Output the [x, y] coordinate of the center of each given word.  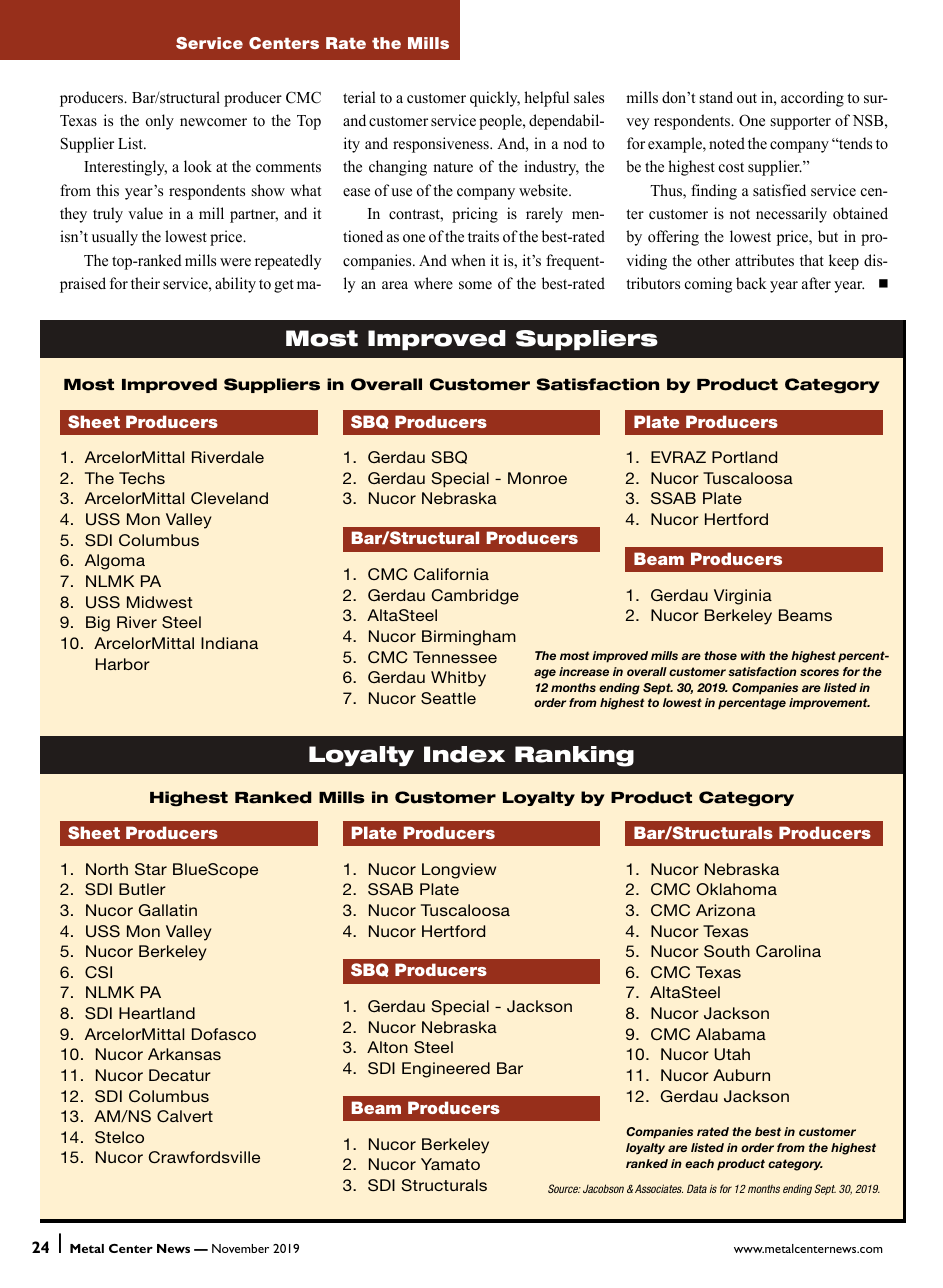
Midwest [160, 602]
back [751, 283]
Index [464, 754]
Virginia [743, 597]
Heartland [157, 1013]
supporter [801, 123]
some [475, 285]
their [145, 283]
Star [151, 869]
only [160, 122]
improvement [829, 704]
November [240, 1248]
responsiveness [442, 145]
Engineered [446, 1070]
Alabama [731, 1034]
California [451, 574]
